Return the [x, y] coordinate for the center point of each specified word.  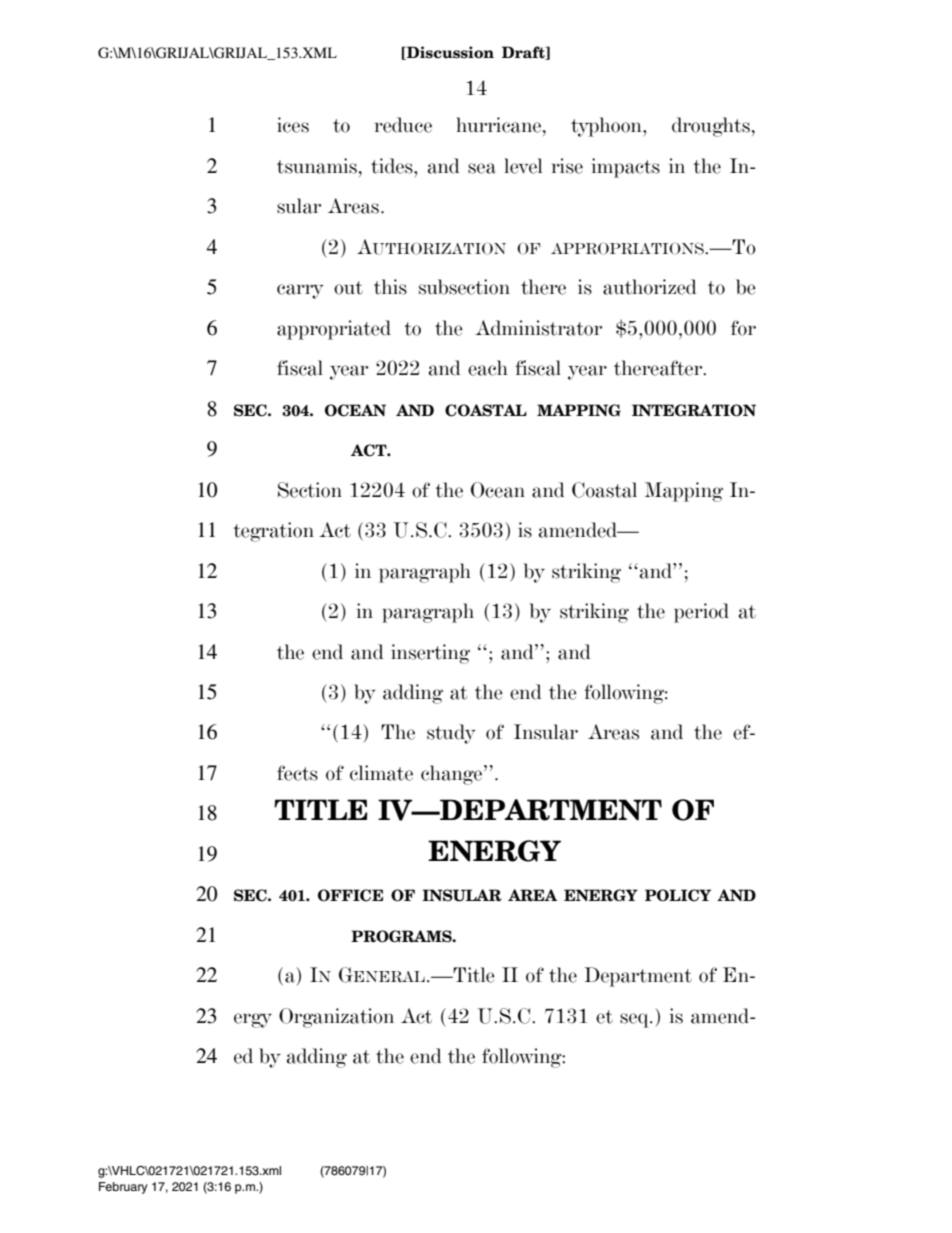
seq [635, 1020]
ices [293, 125]
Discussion [449, 53]
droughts [711, 127]
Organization [336, 1018]
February [123, 1188]
